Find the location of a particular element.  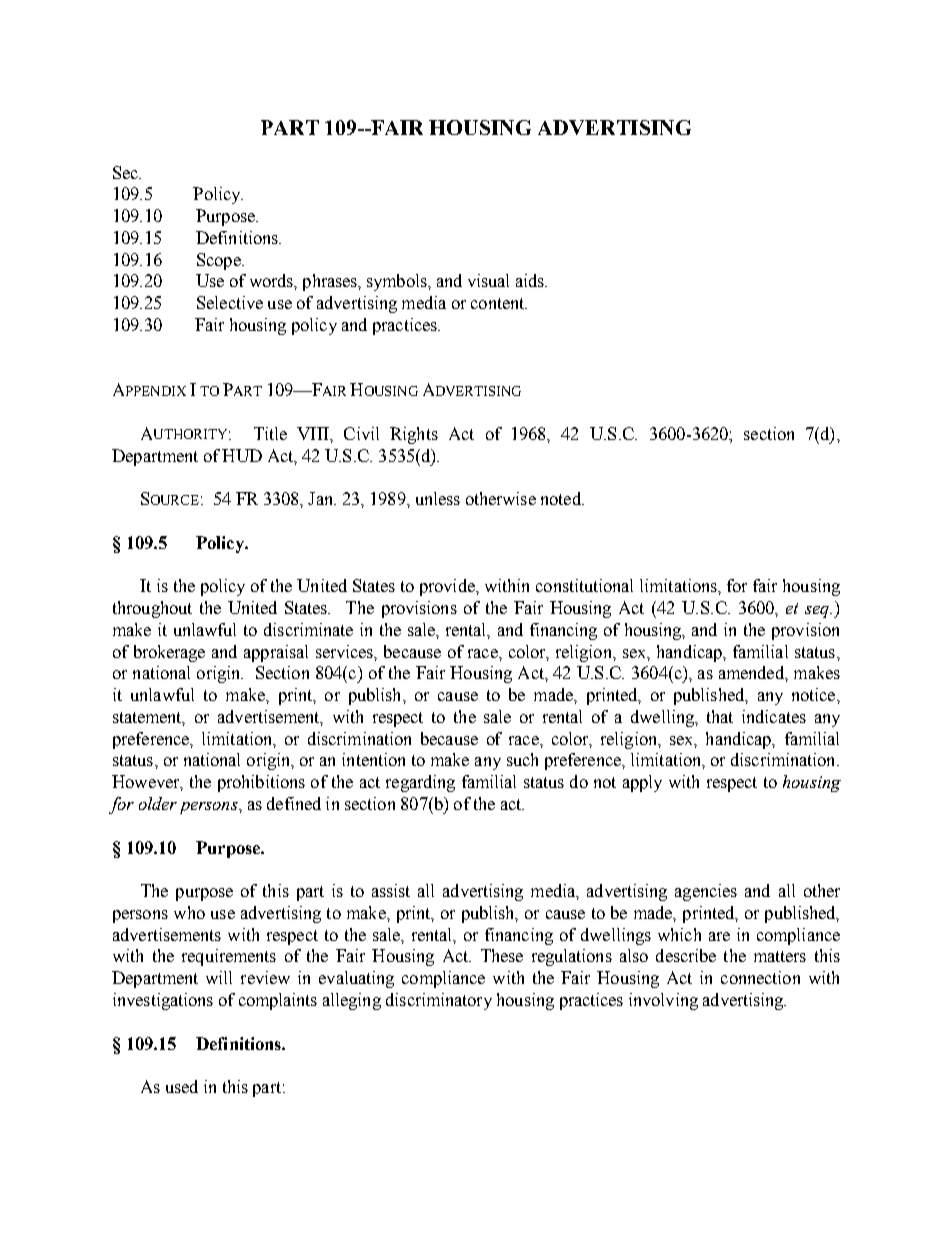

aids is located at coordinates (531, 280).
